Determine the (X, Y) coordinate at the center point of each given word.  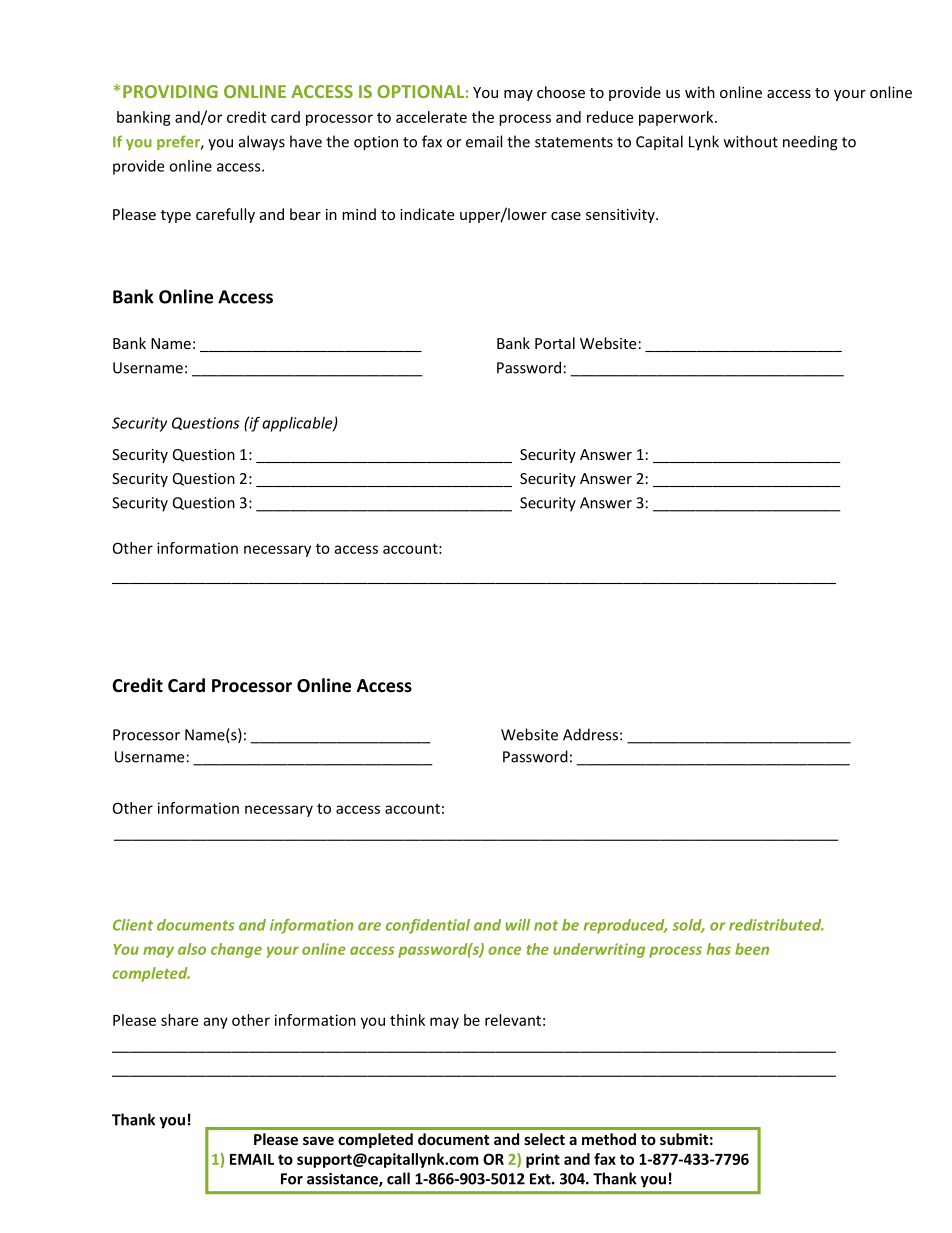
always (262, 143)
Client (133, 925)
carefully (225, 215)
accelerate (431, 117)
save (318, 1140)
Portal (555, 343)
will (517, 925)
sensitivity (621, 216)
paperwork (677, 118)
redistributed (776, 925)
